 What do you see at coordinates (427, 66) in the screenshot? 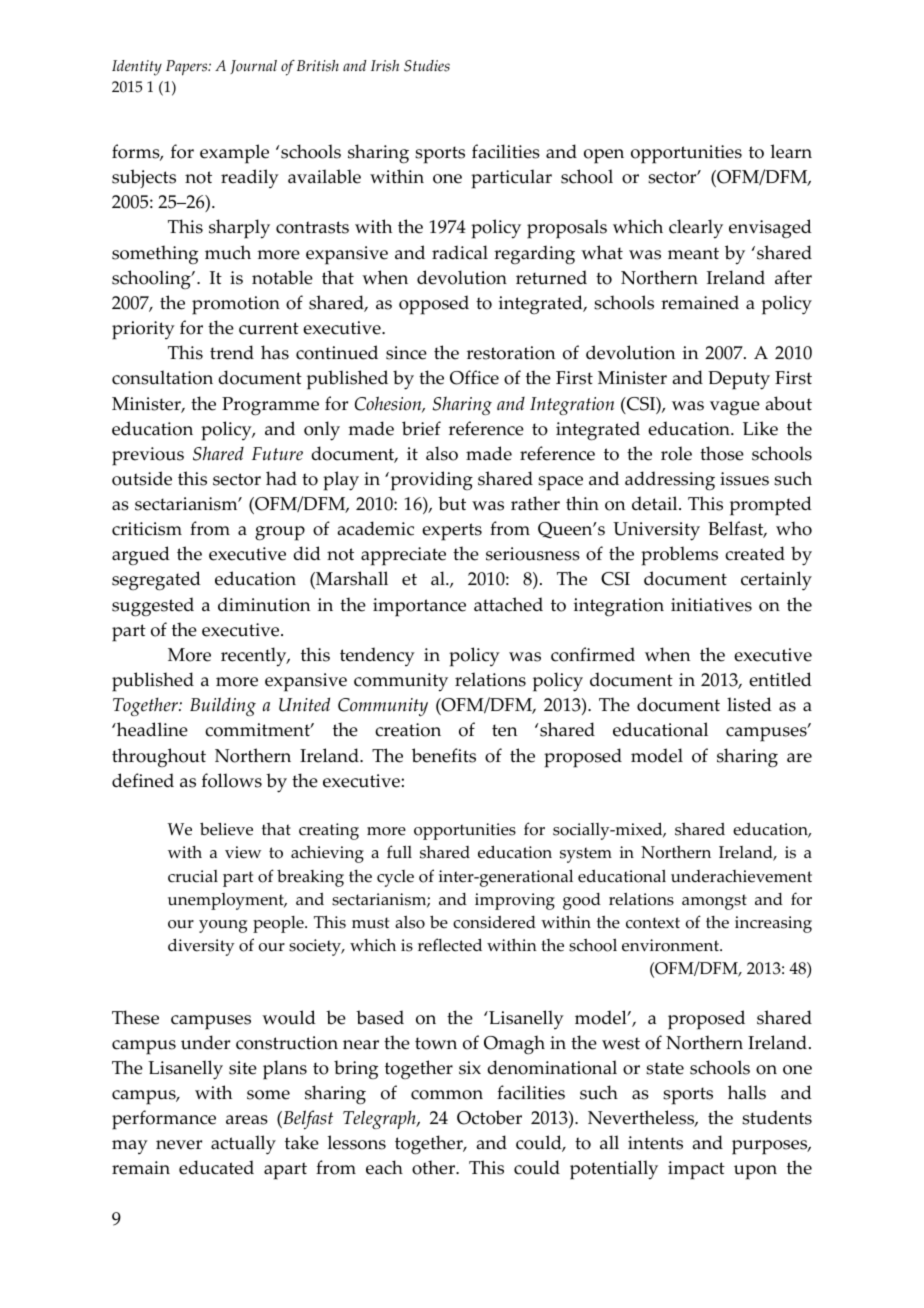
I see `Studies` at bounding box center [427, 66].
